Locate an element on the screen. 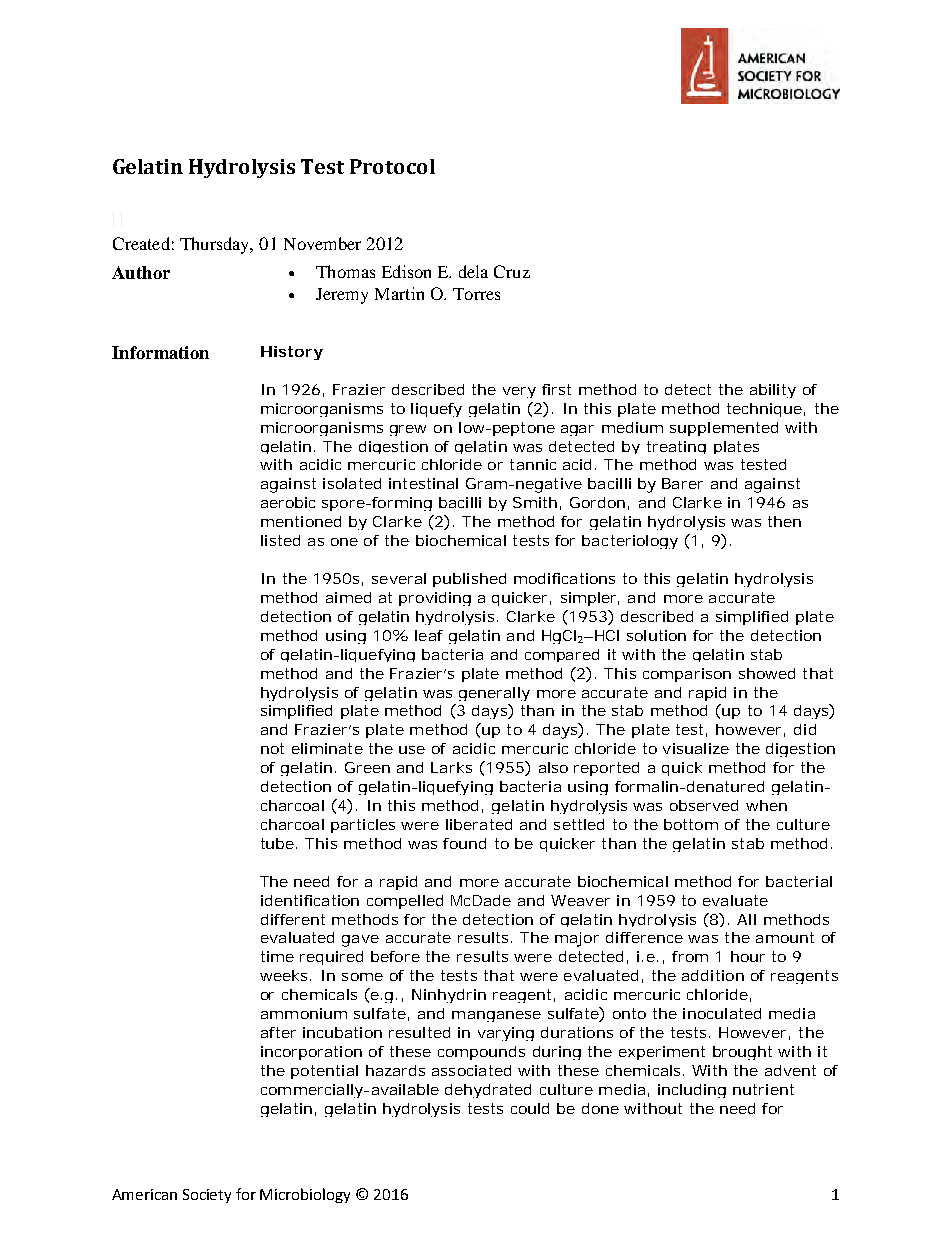  Protocol is located at coordinates (392, 166).
